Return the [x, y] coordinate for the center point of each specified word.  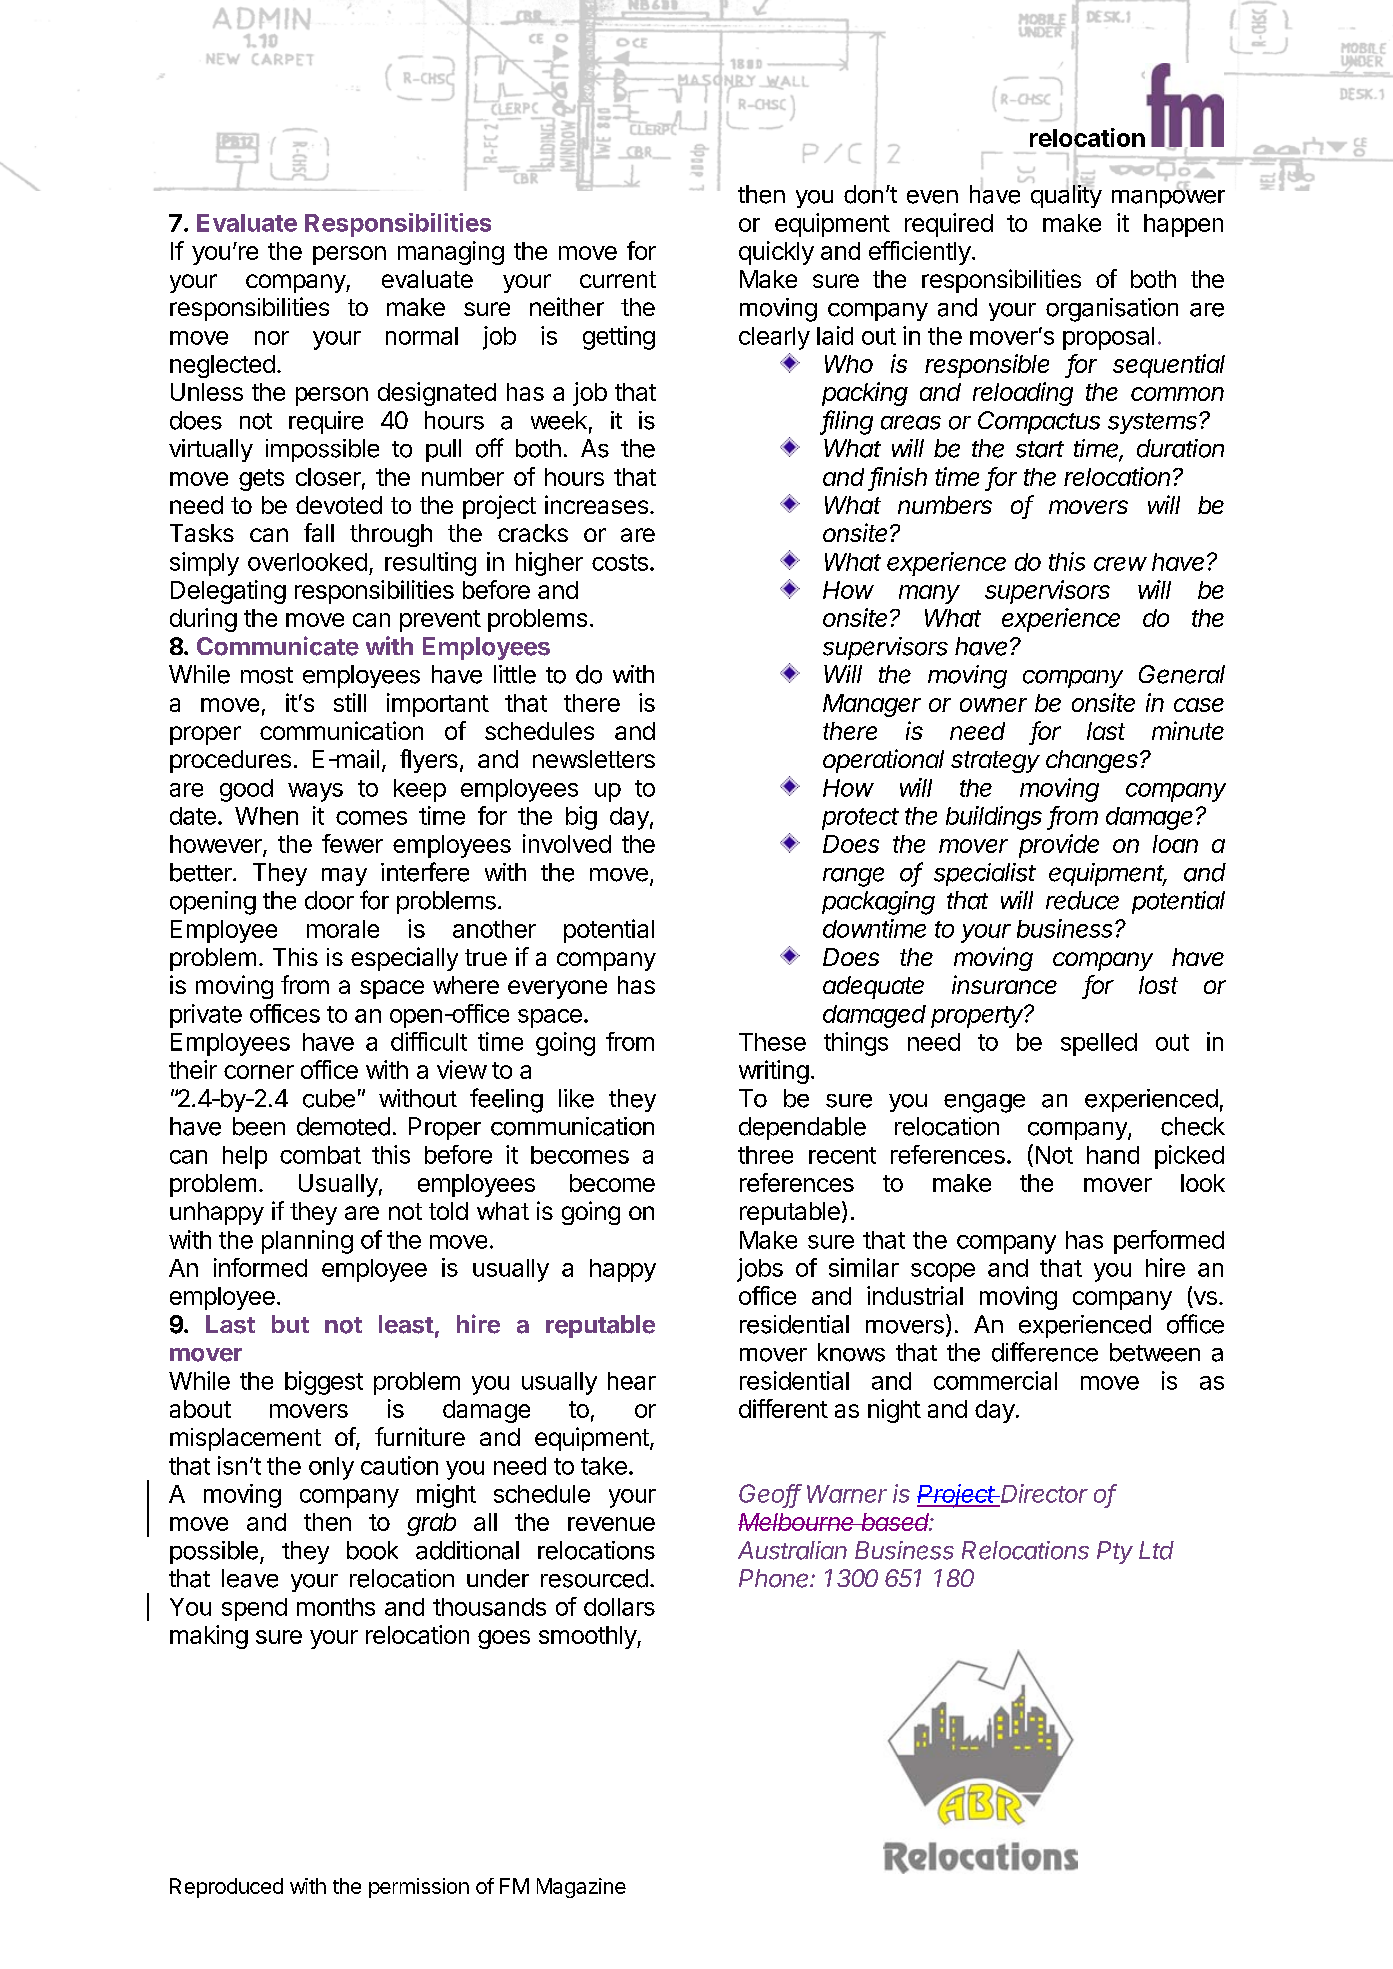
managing [451, 253]
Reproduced [226, 1888]
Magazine [581, 1888]
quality [1066, 195]
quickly [776, 253]
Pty [1115, 1552]
